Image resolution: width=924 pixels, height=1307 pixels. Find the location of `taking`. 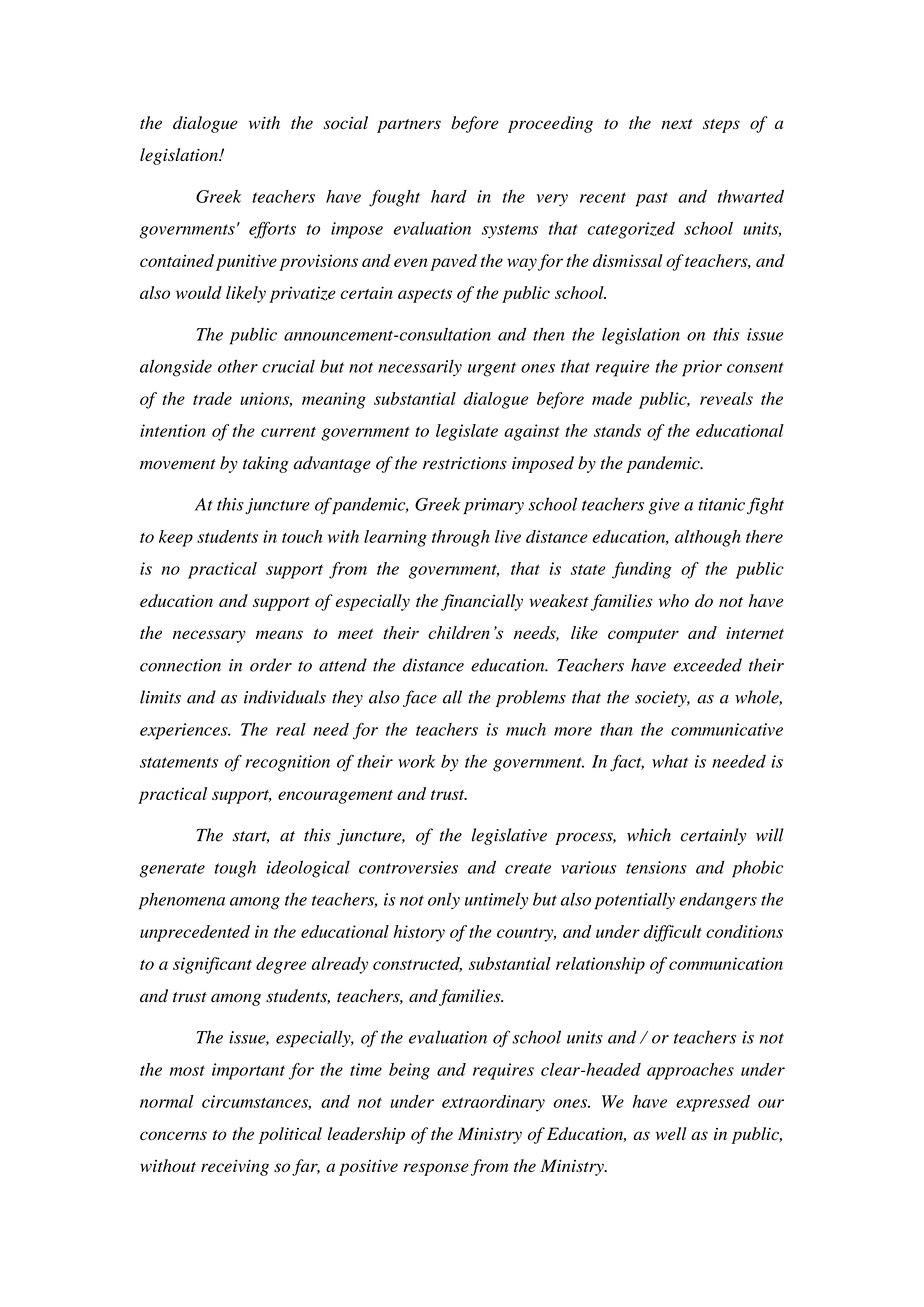

taking is located at coordinates (265, 464).
